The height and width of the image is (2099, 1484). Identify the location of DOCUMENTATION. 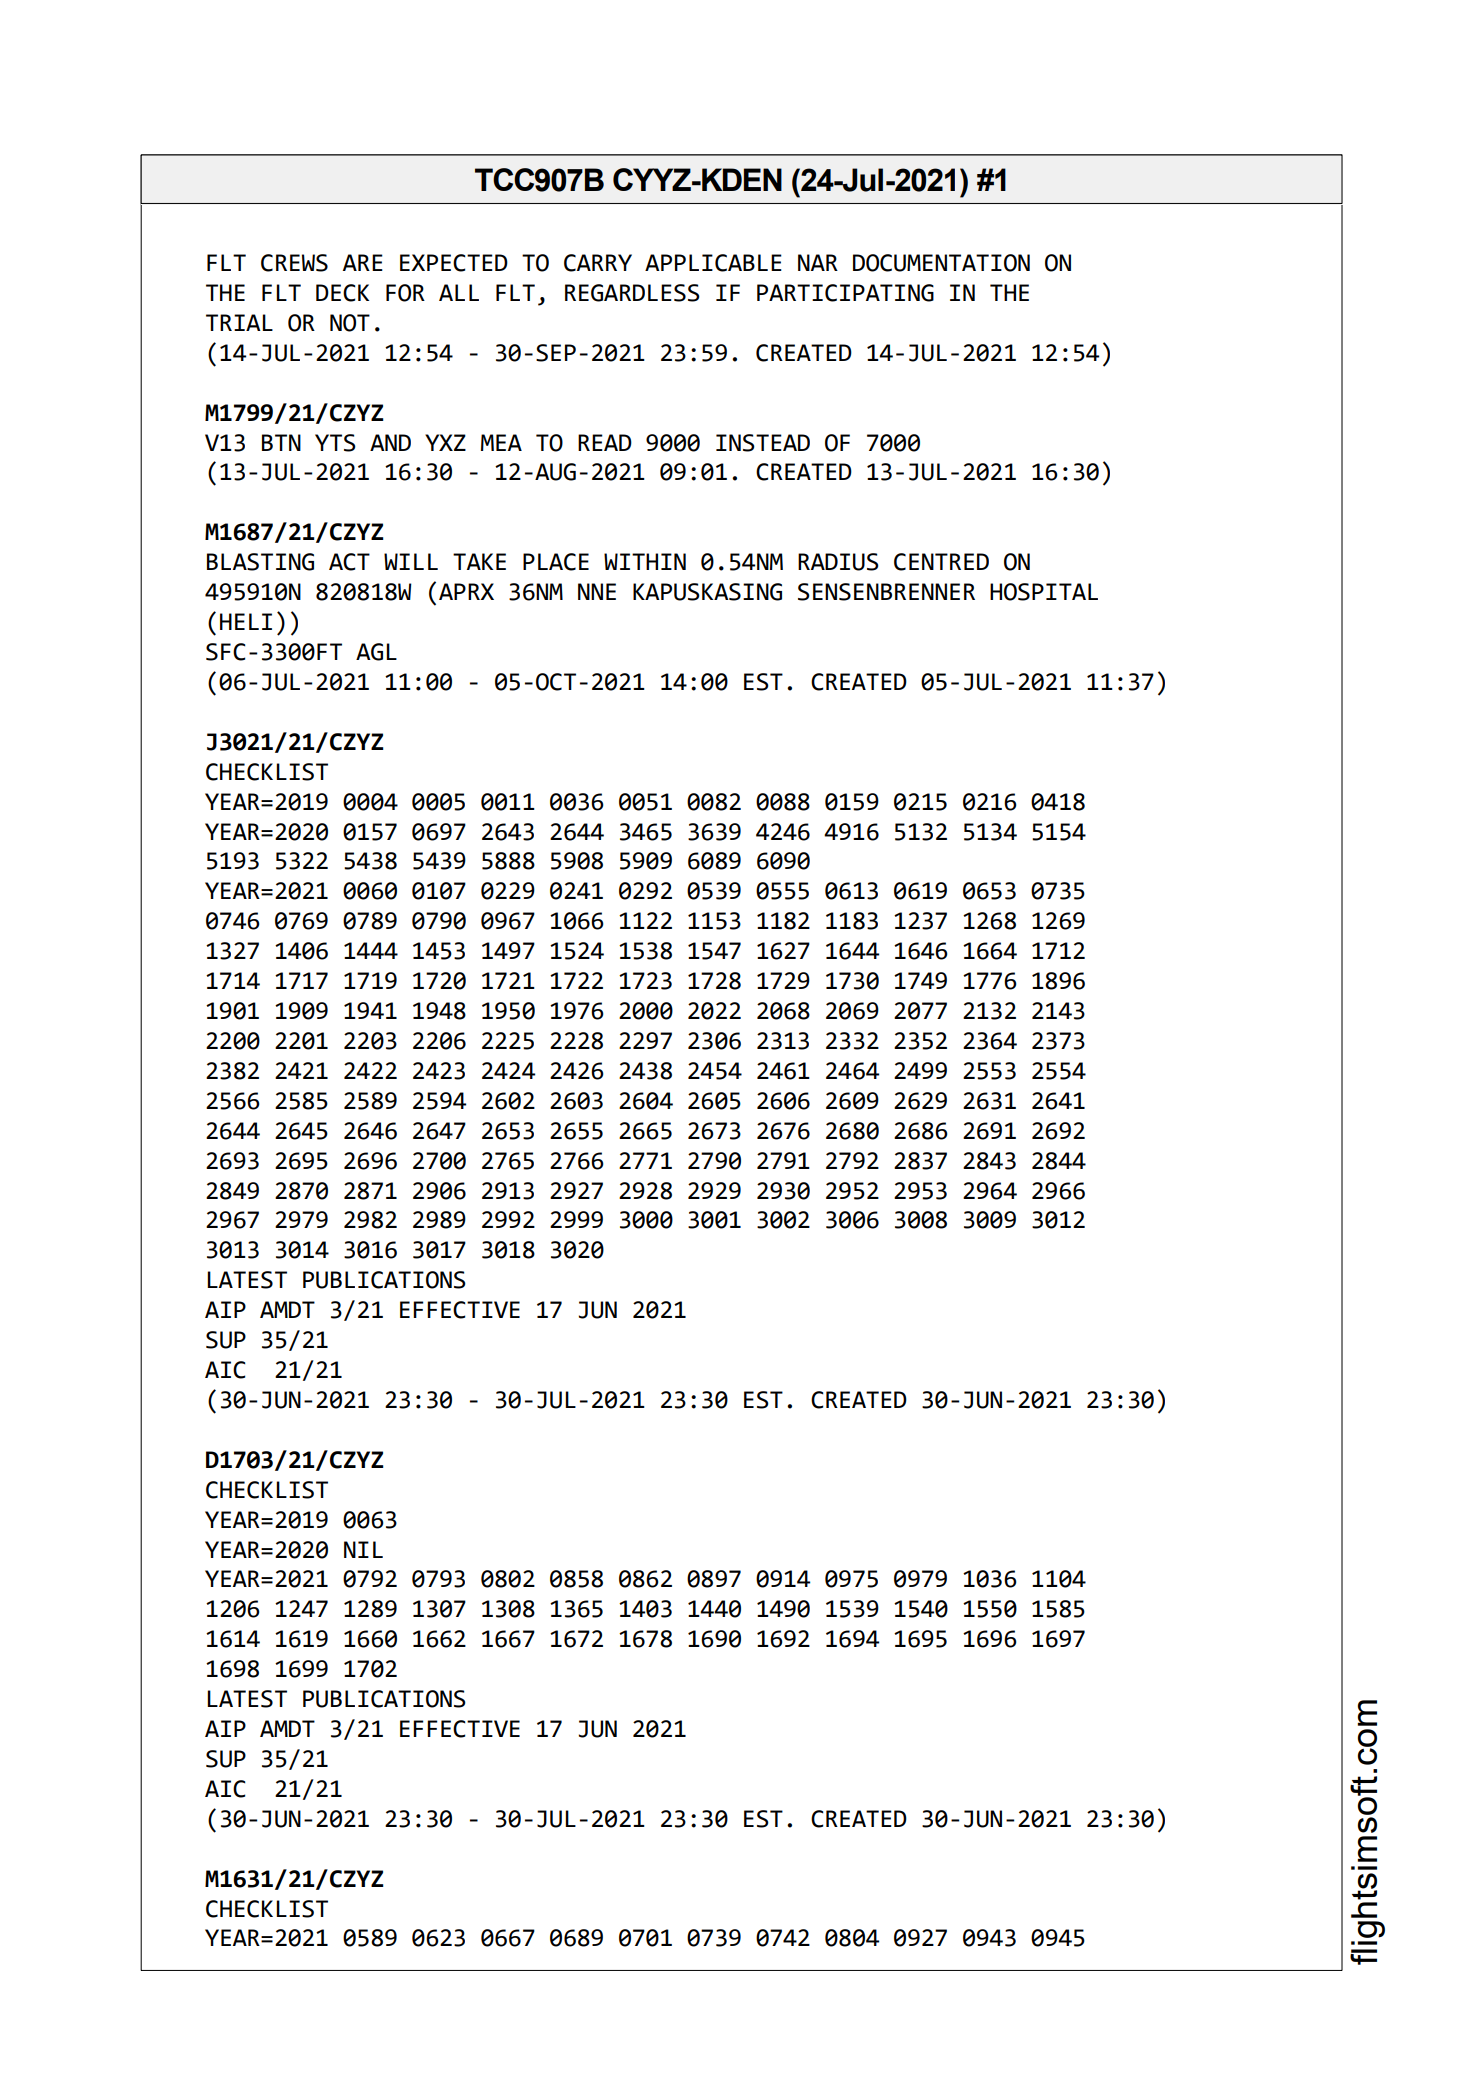
(941, 263).
